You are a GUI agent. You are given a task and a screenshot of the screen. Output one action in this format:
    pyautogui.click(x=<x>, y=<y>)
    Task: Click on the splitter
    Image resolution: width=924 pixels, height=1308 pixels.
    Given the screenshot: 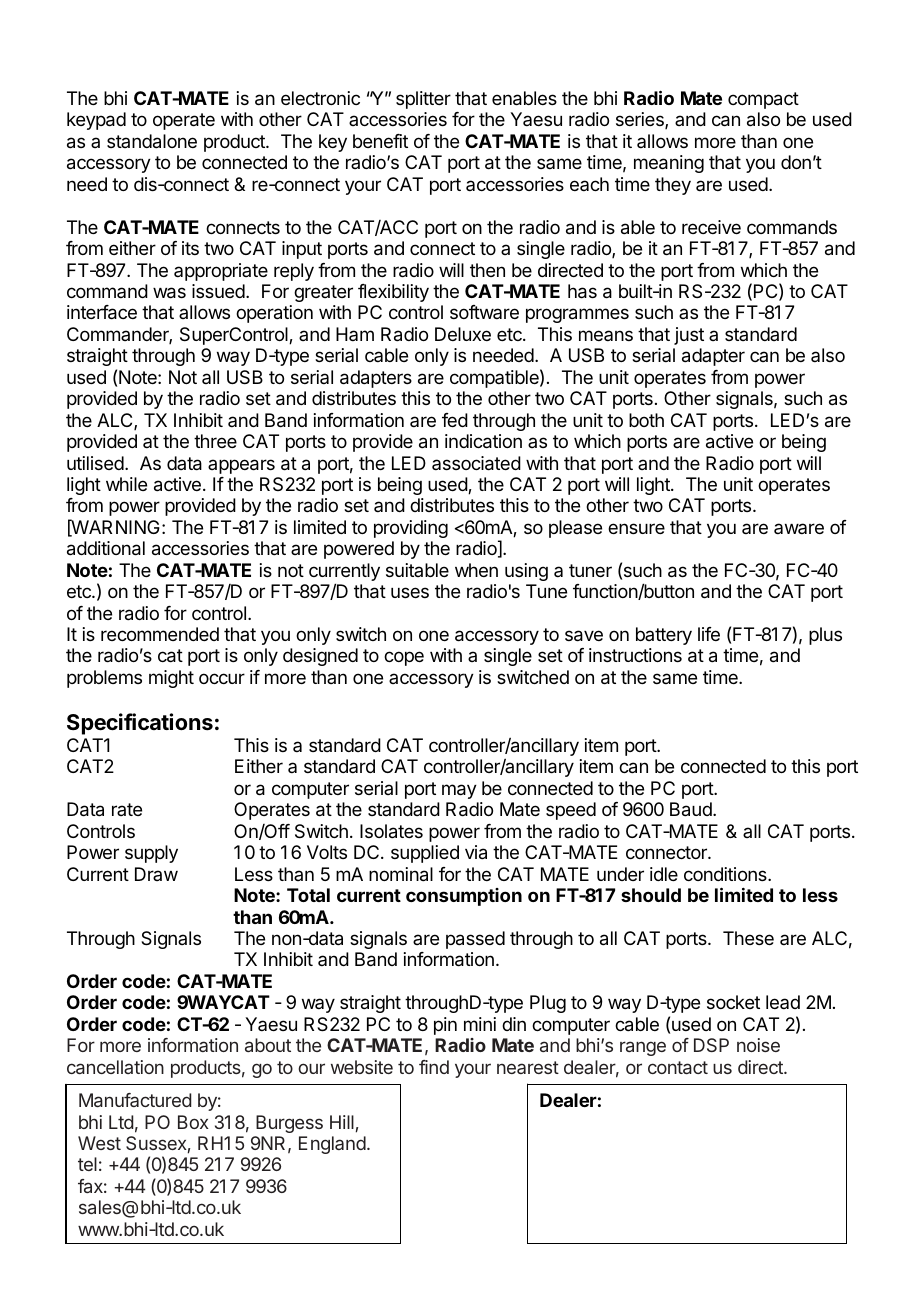 What is the action you would take?
    pyautogui.click(x=423, y=100)
